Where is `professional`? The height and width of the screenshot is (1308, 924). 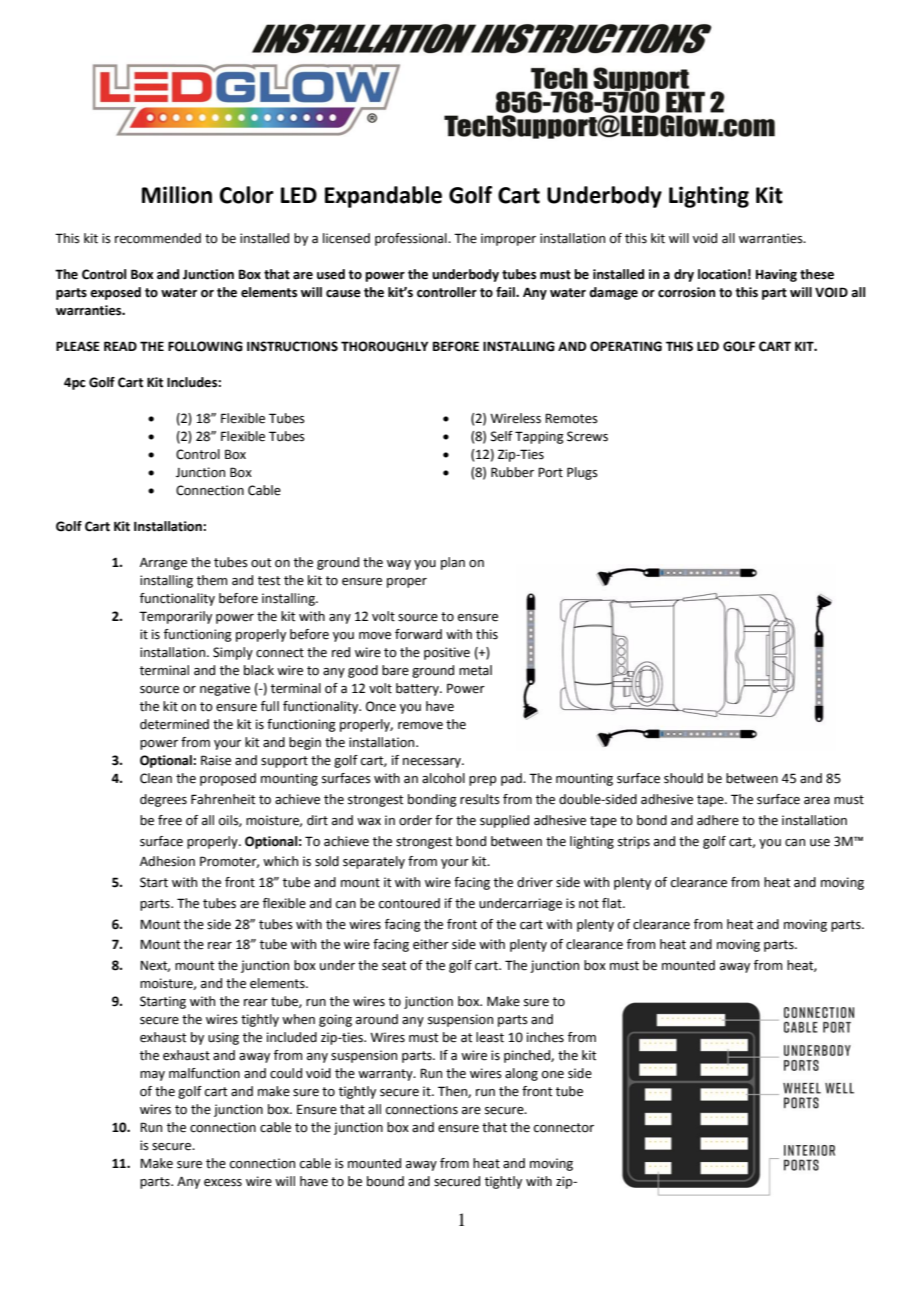 professional is located at coordinates (412, 239).
